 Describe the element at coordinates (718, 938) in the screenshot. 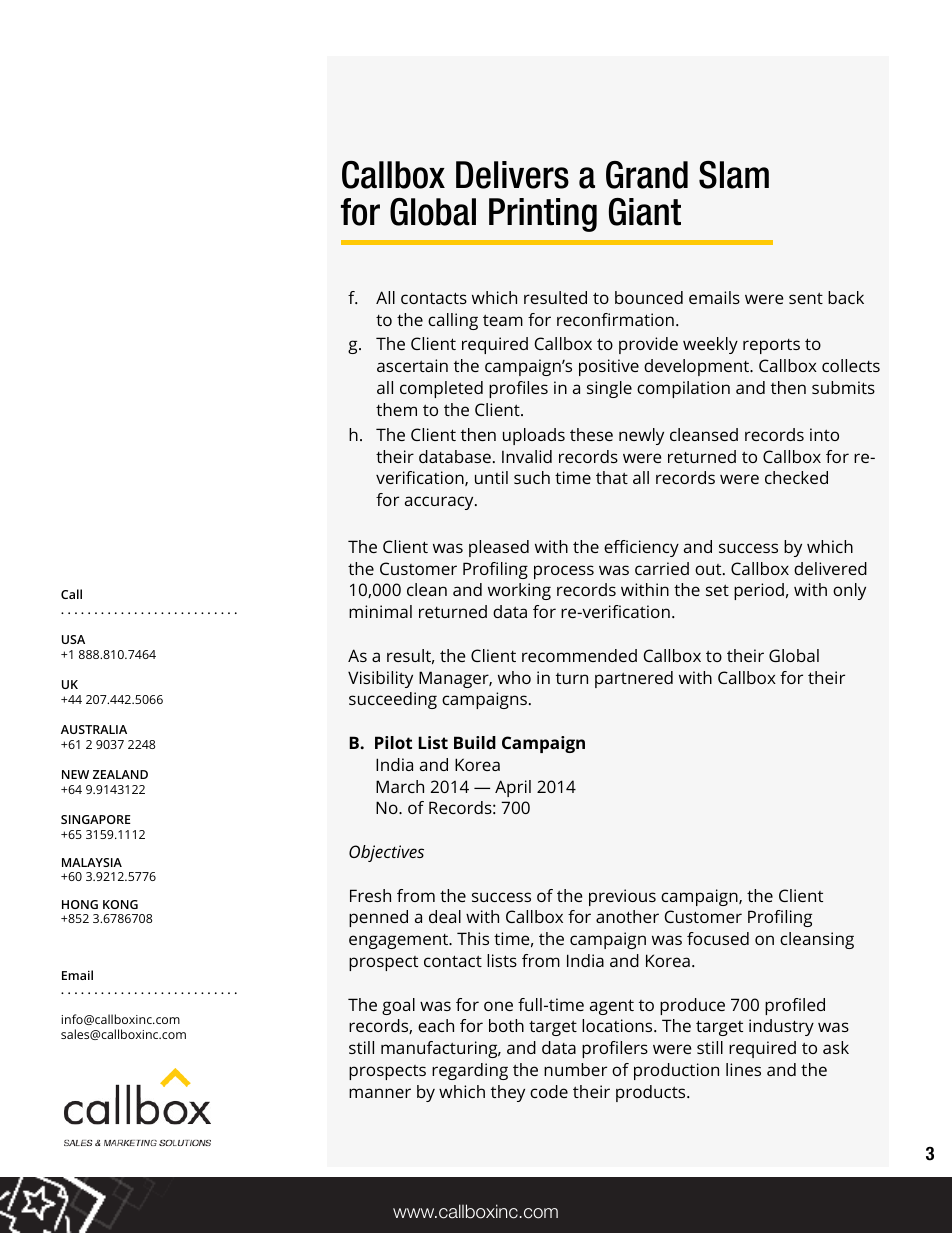

I see `focused` at that location.
